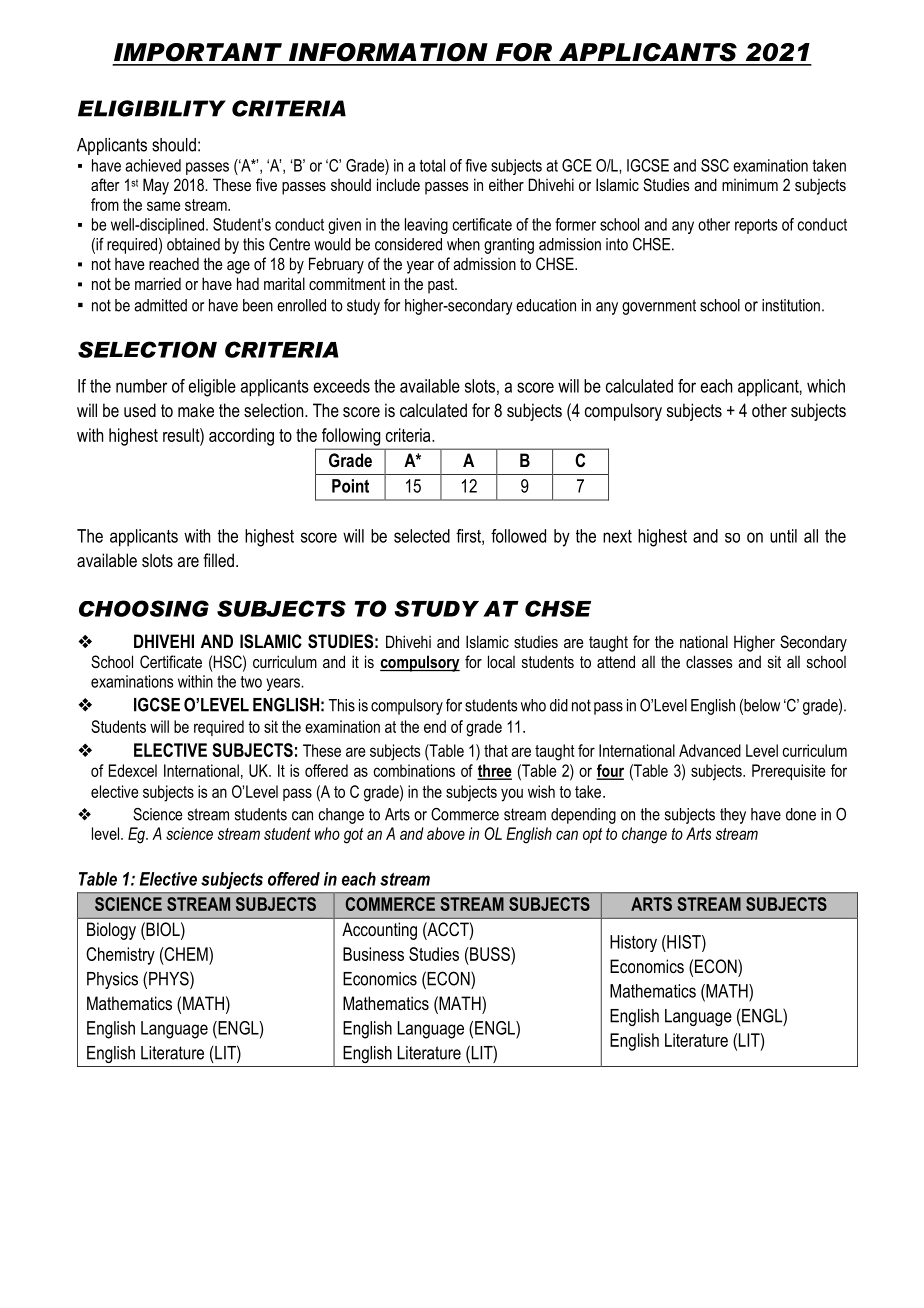  What do you see at coordinates (432, 165) in the screenshot?
I see `total` at bounding box center [432, 165].
